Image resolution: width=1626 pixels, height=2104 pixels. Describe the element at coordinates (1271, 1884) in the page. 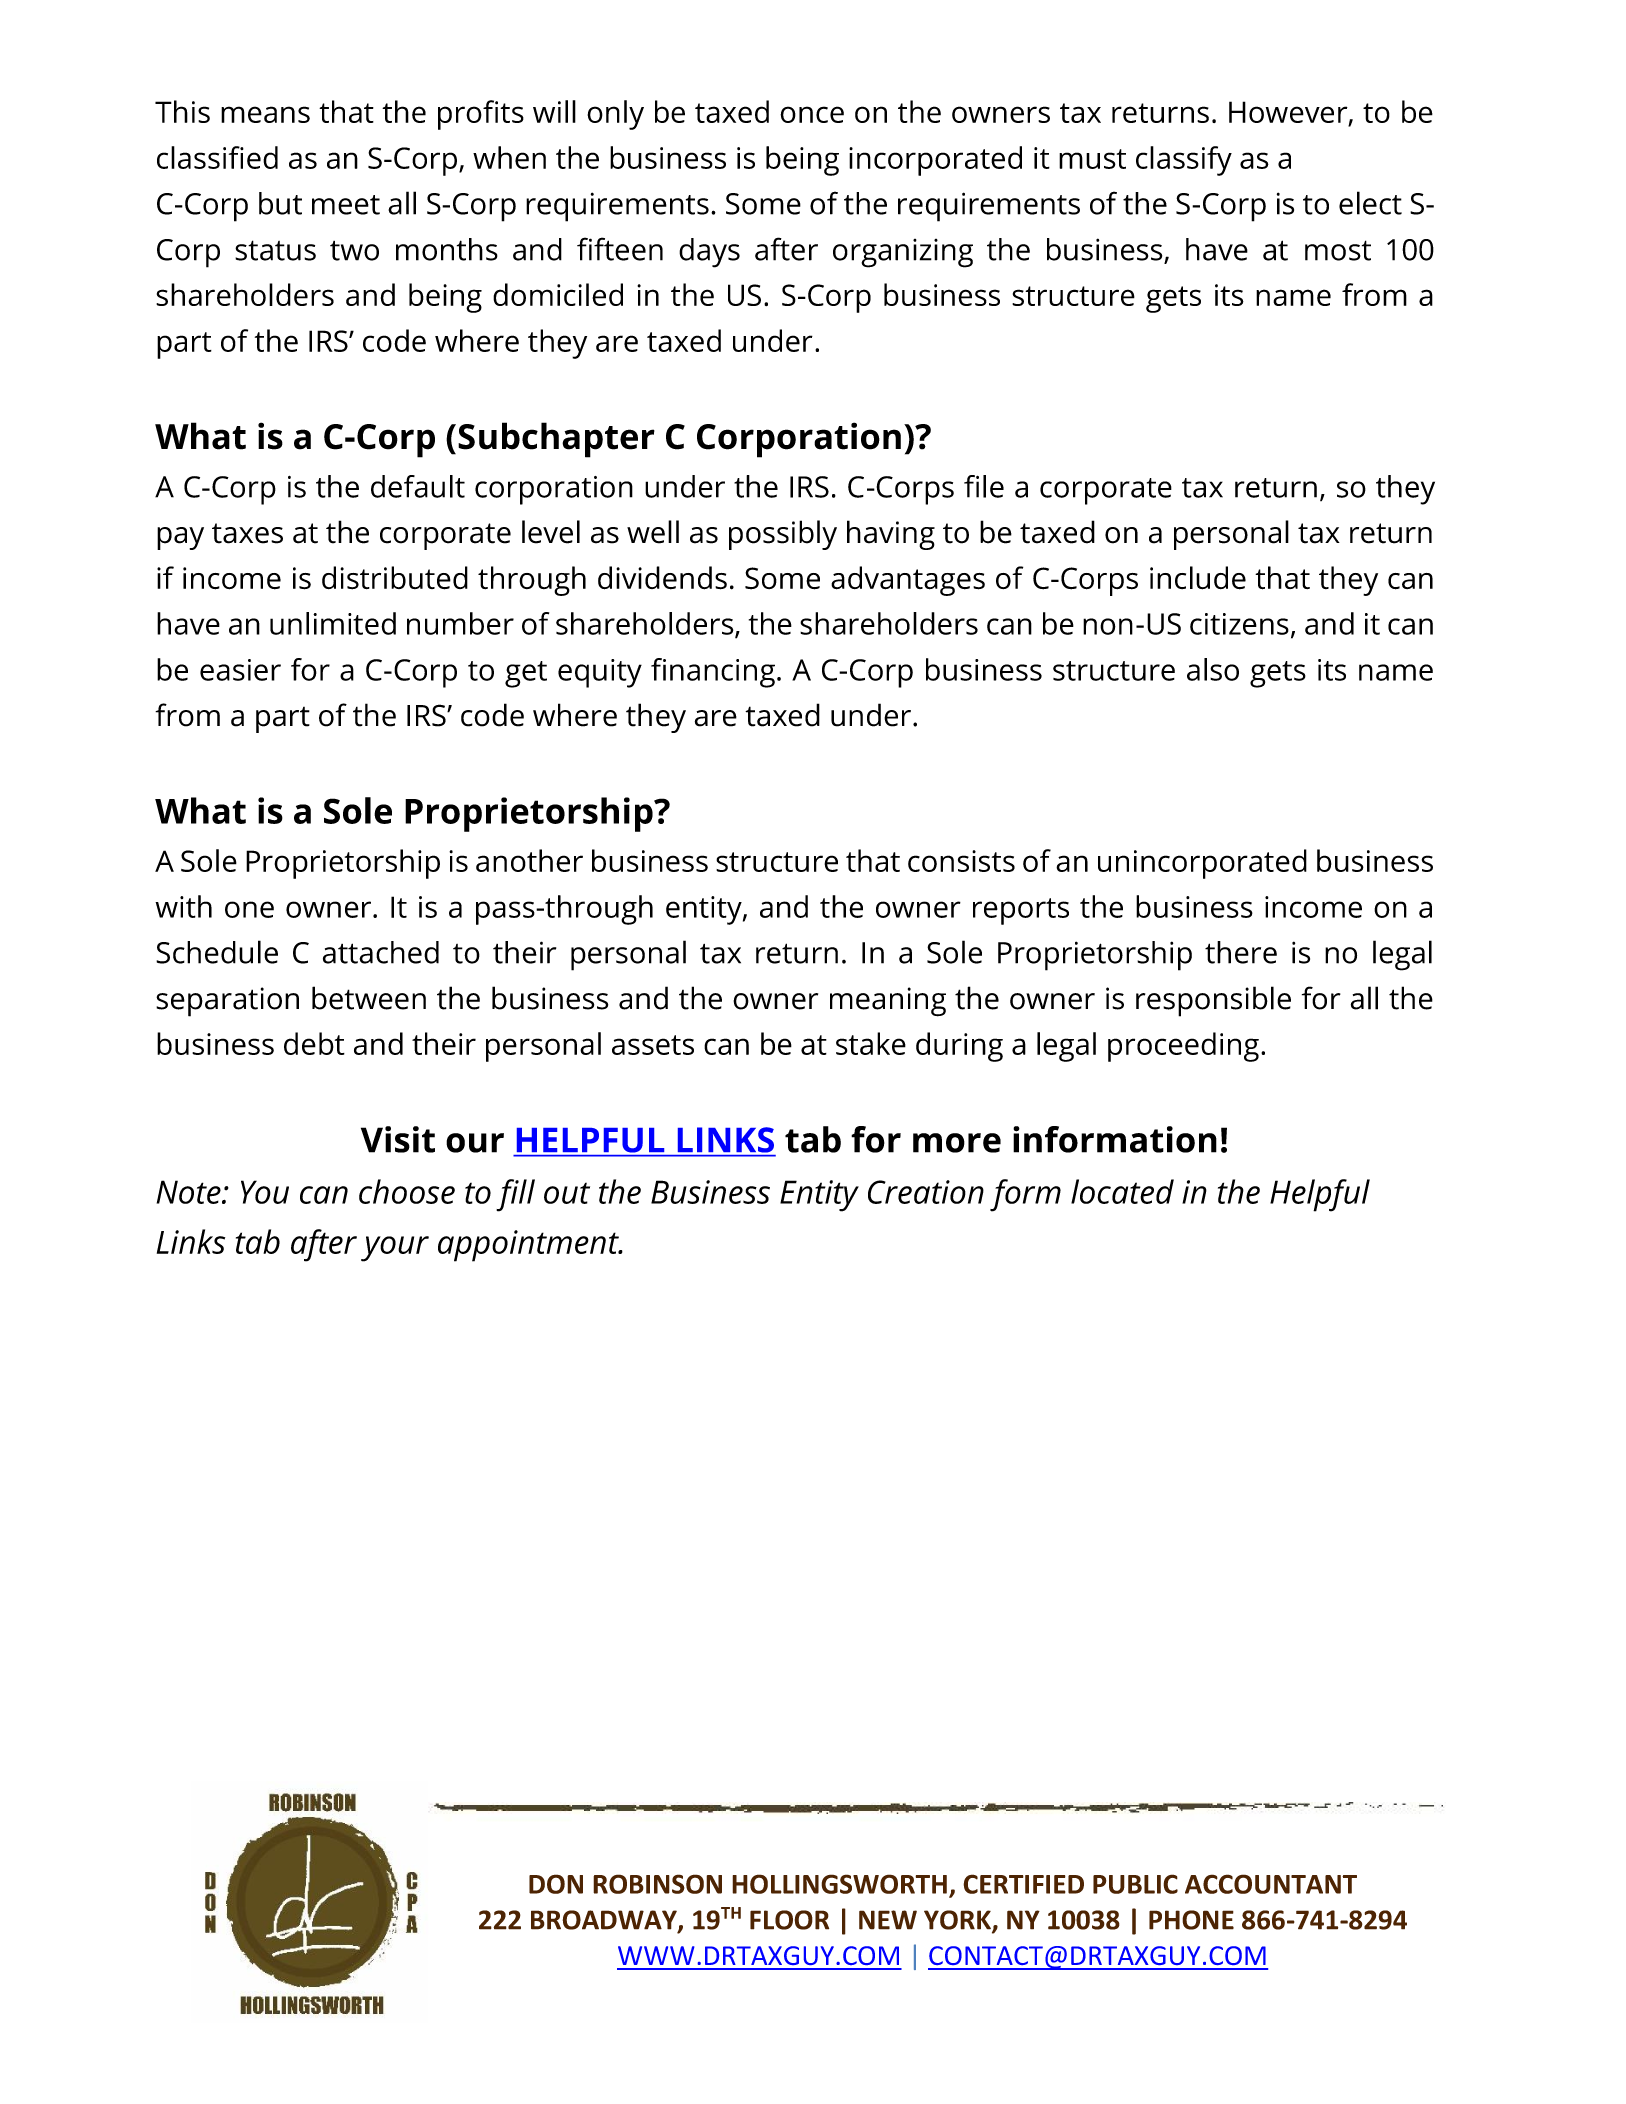

I see `ACCOUNTANT` at that location.
